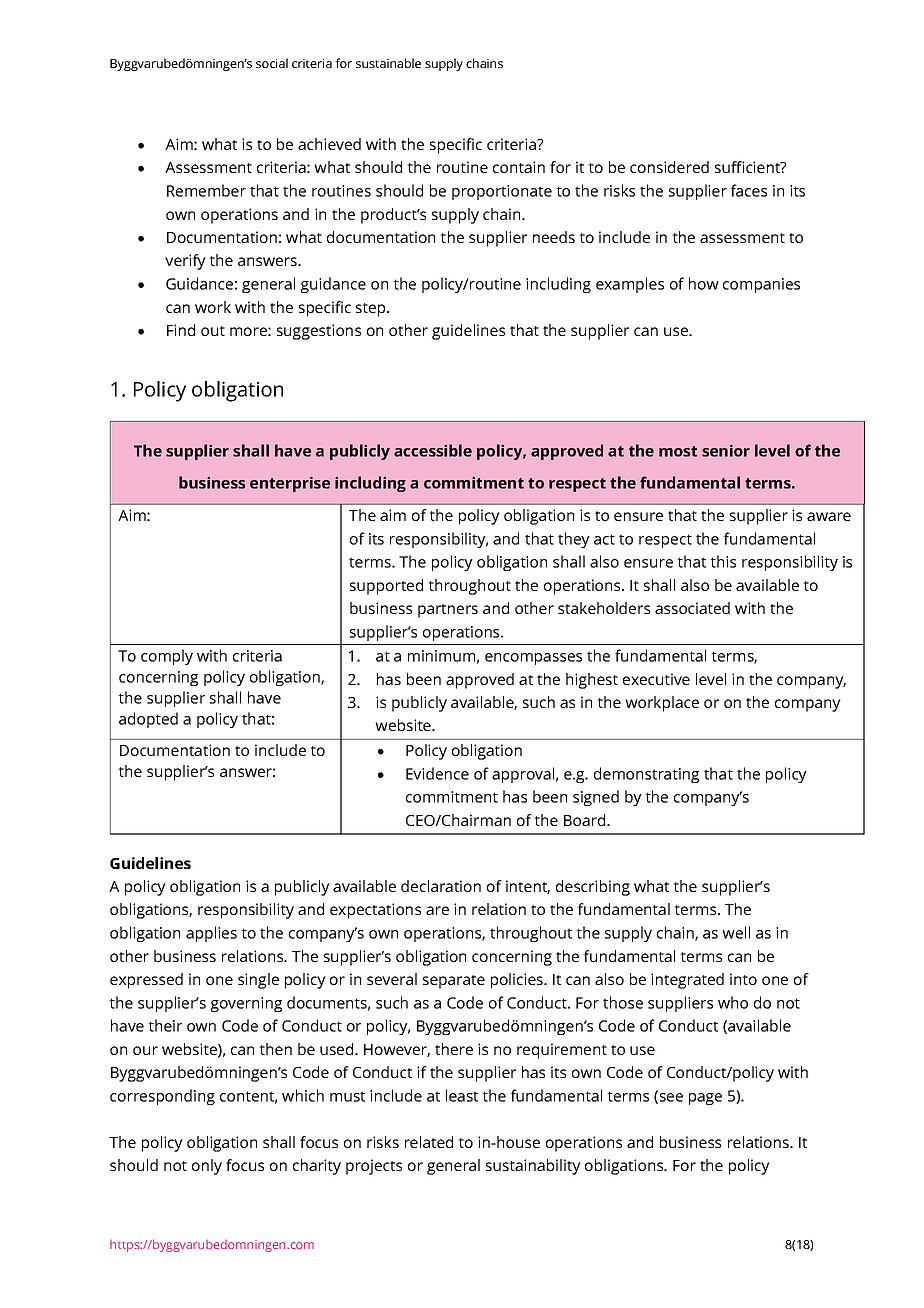 The width and height of the screenshot is (924, 1308). What do you see at coordinates (181, 330) in the screenshot?
I see `Find` at bounding box center [181, 330].
